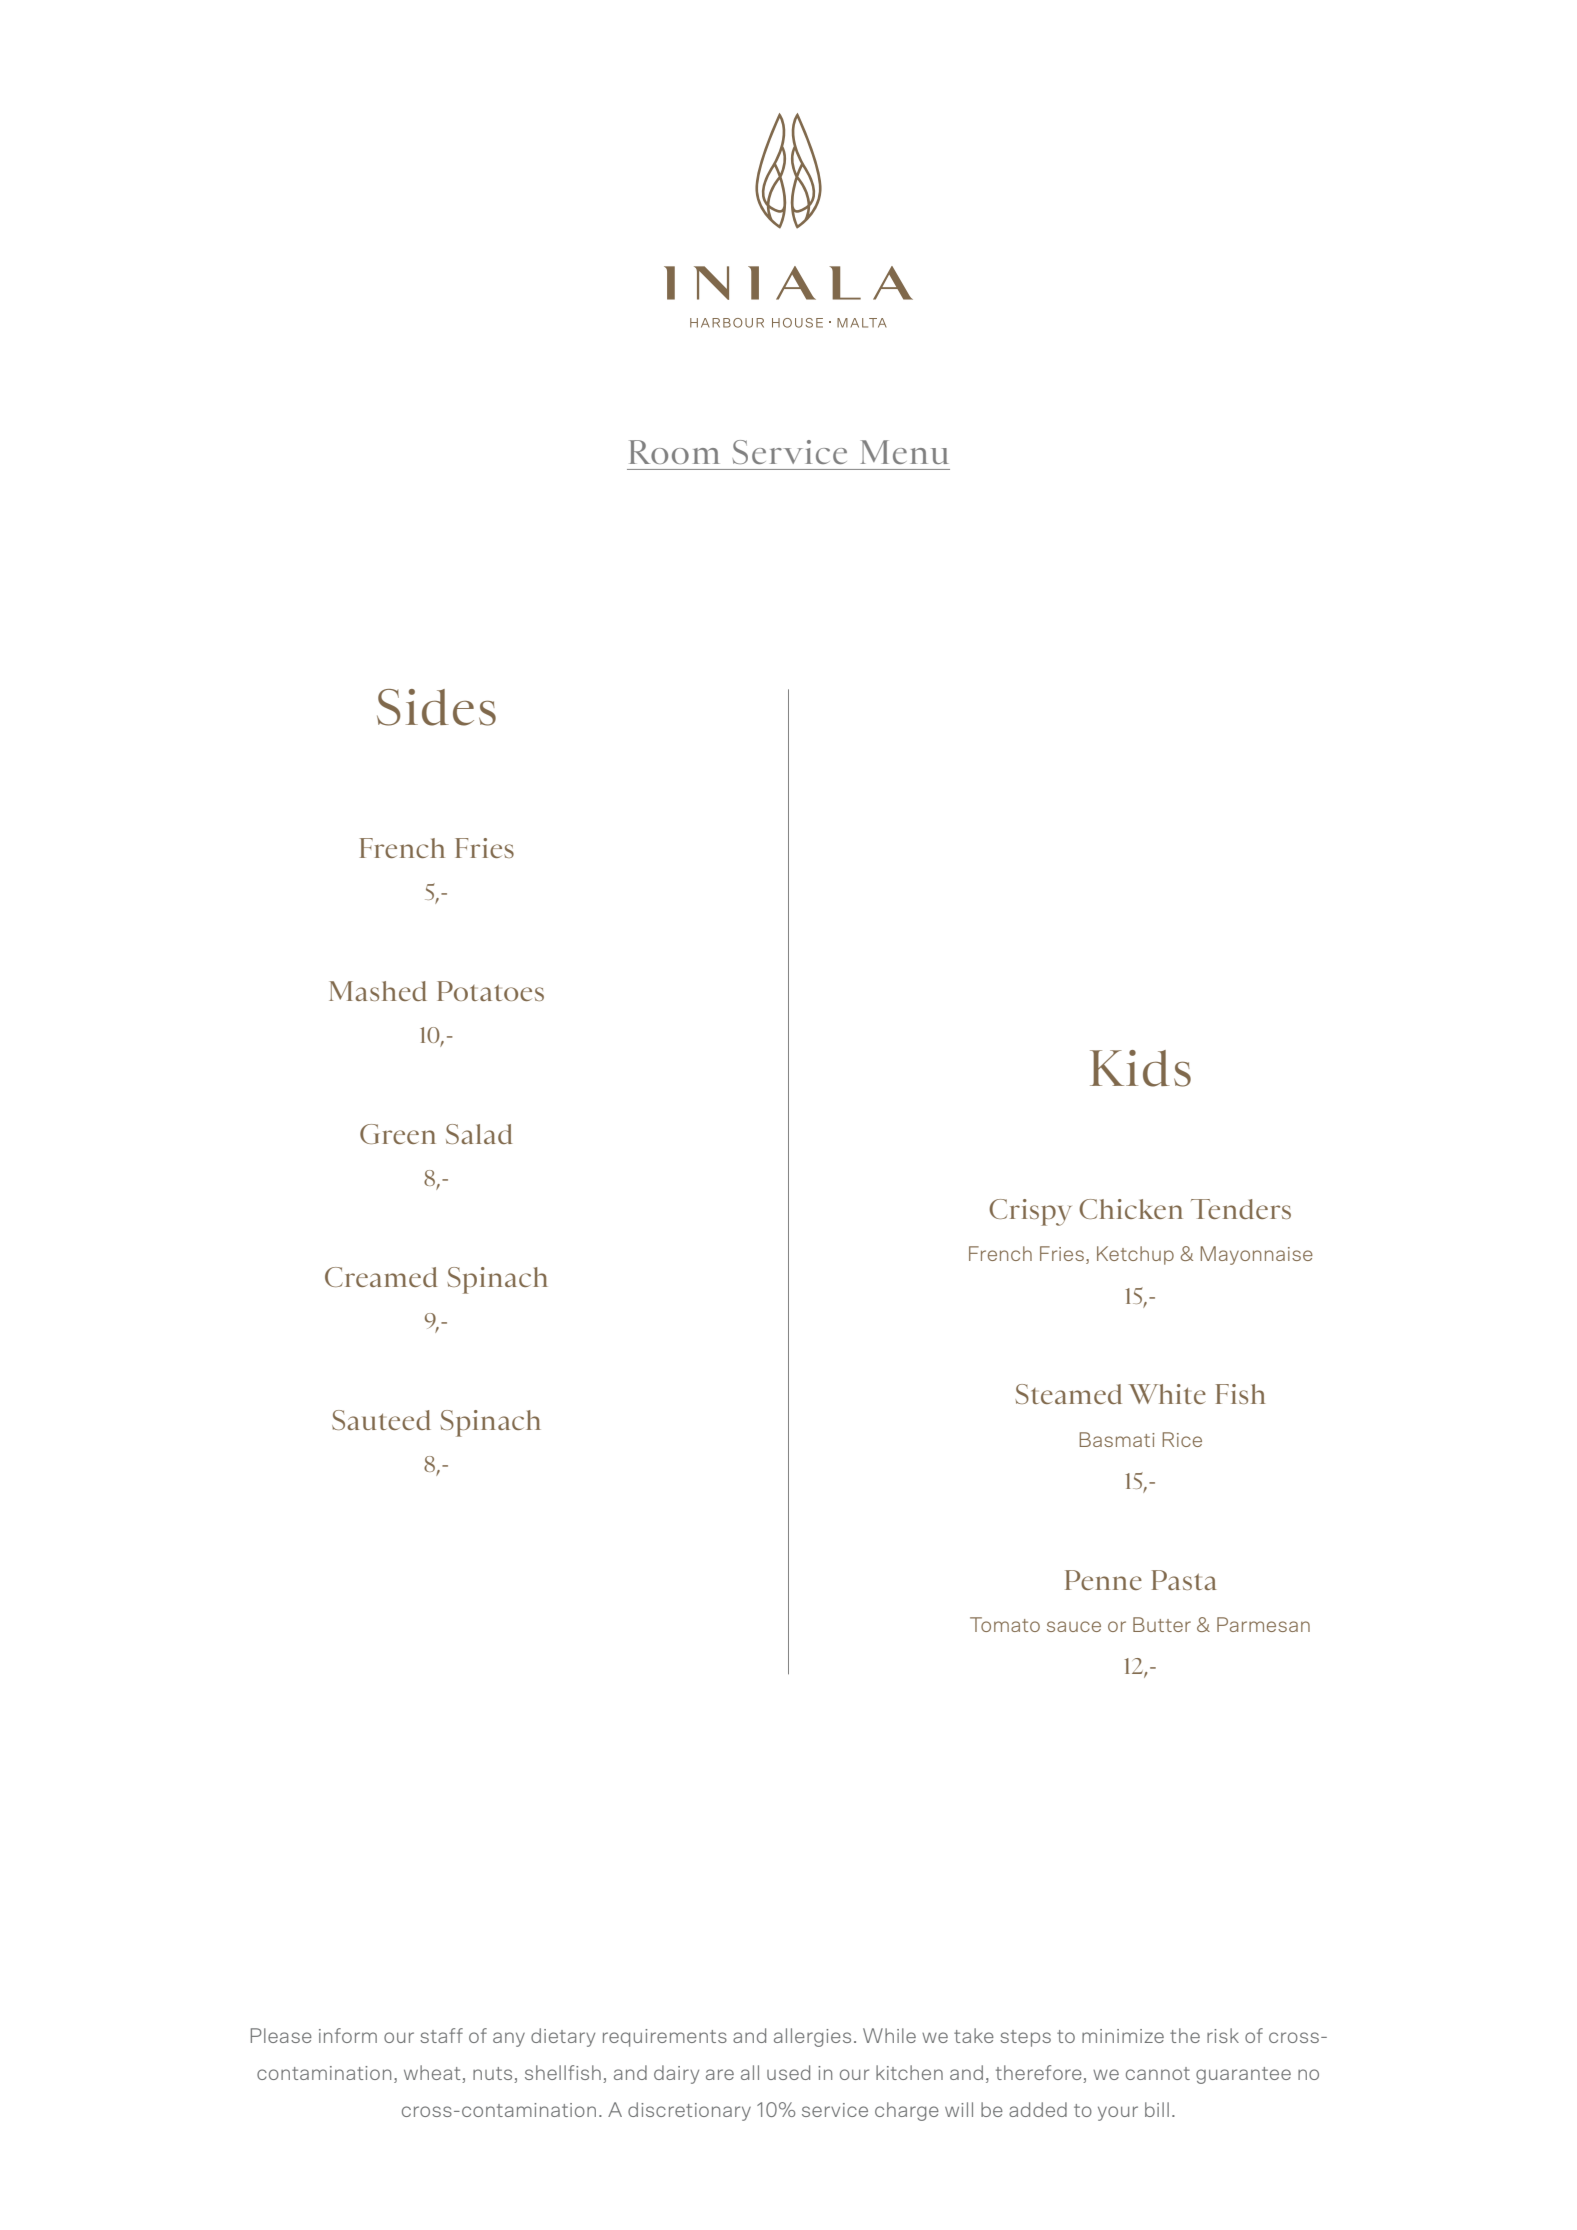 This screenshot has height=2230, width=1577. I want to click on Pasta, so click(1184, 1580).
